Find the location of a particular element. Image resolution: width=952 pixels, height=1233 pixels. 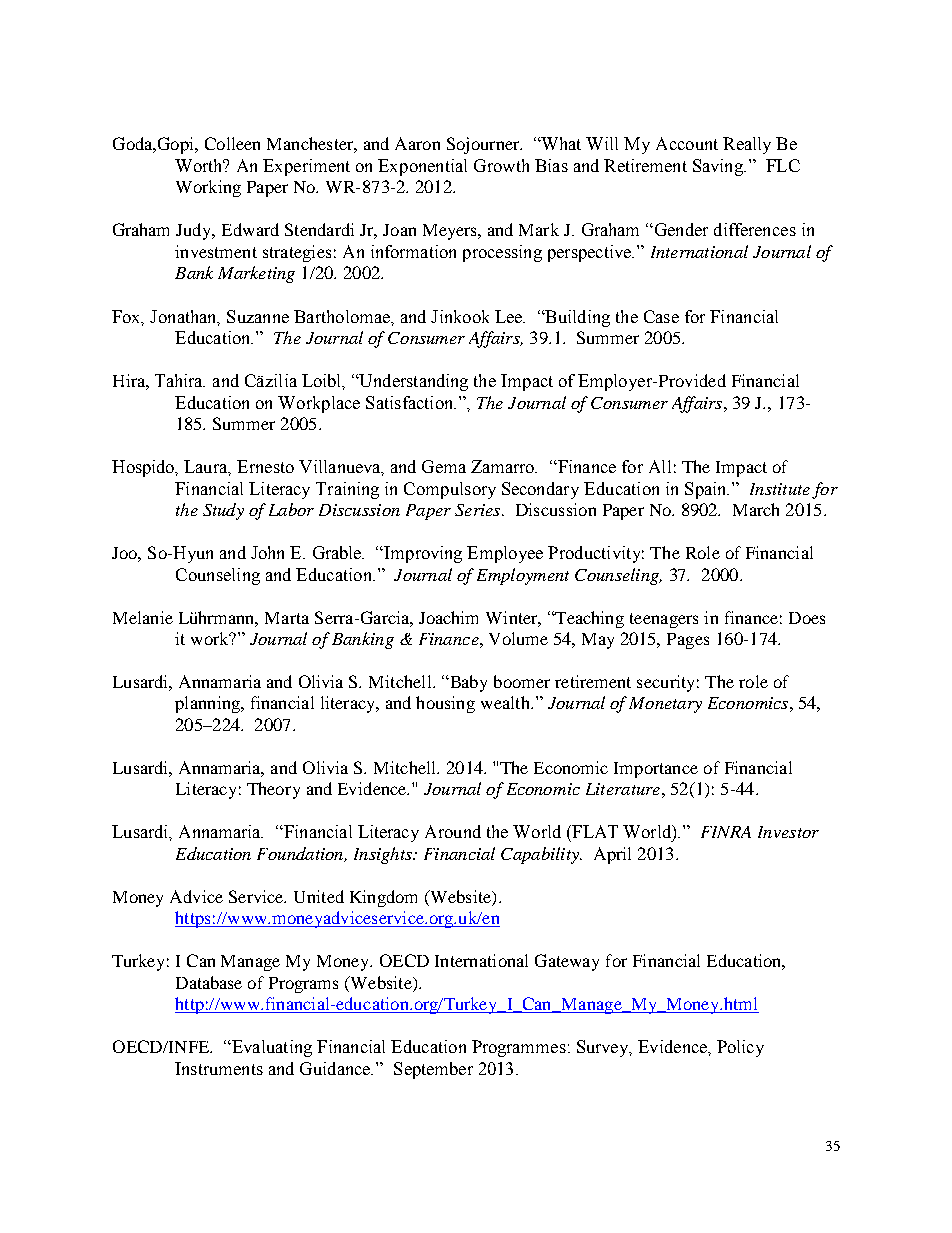

Instruments is located at coordinates (219, 1068).
